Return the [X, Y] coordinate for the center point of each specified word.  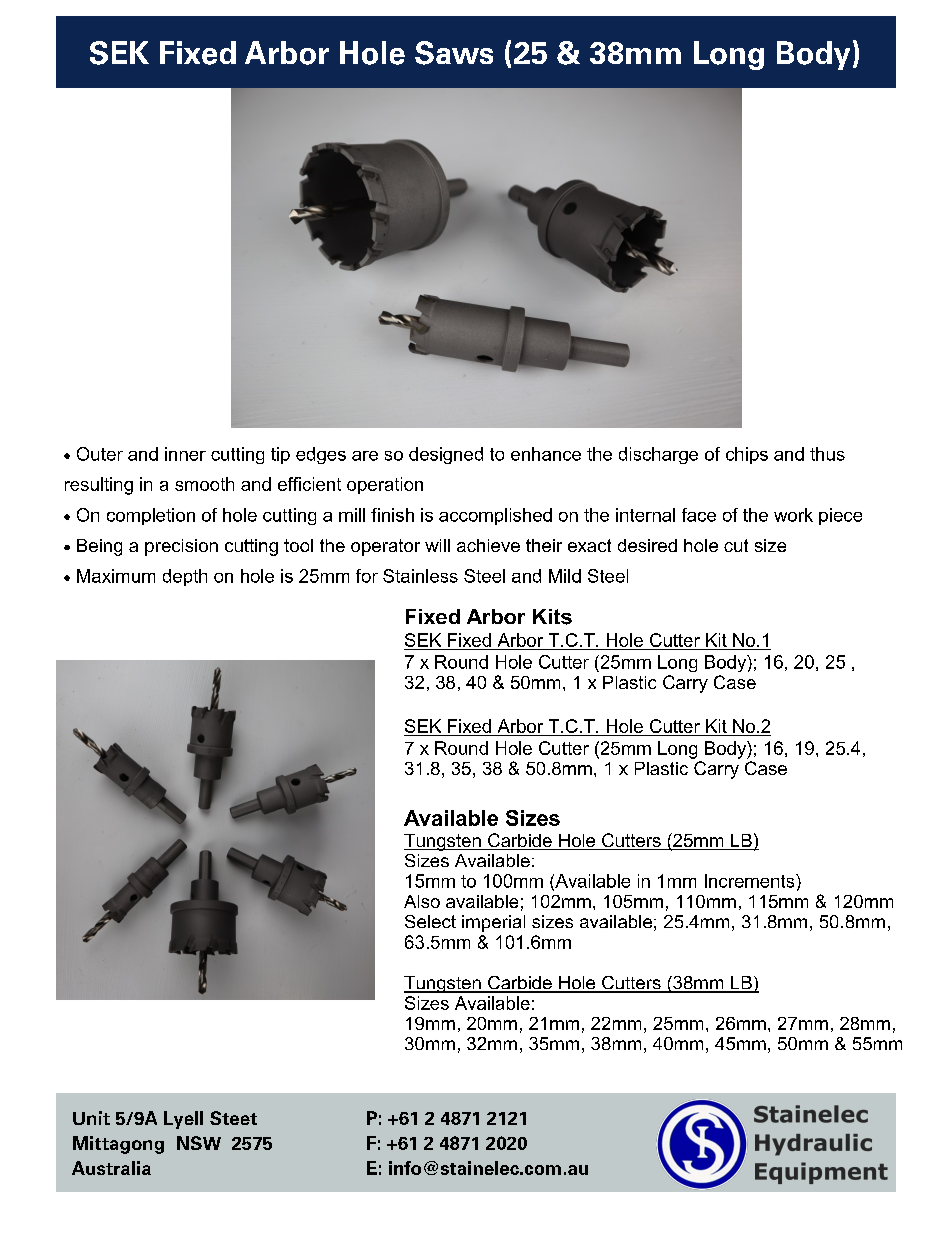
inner [185, 454]
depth [185, 577]
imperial [493, 923]
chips [747, 455]
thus [827, 454]
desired [647, 545]
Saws [454, 53]
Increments [751, 881]
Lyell [183, 1120]
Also [422, 901]
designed [446, 455]
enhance [546, 454]
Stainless [420, 576]
